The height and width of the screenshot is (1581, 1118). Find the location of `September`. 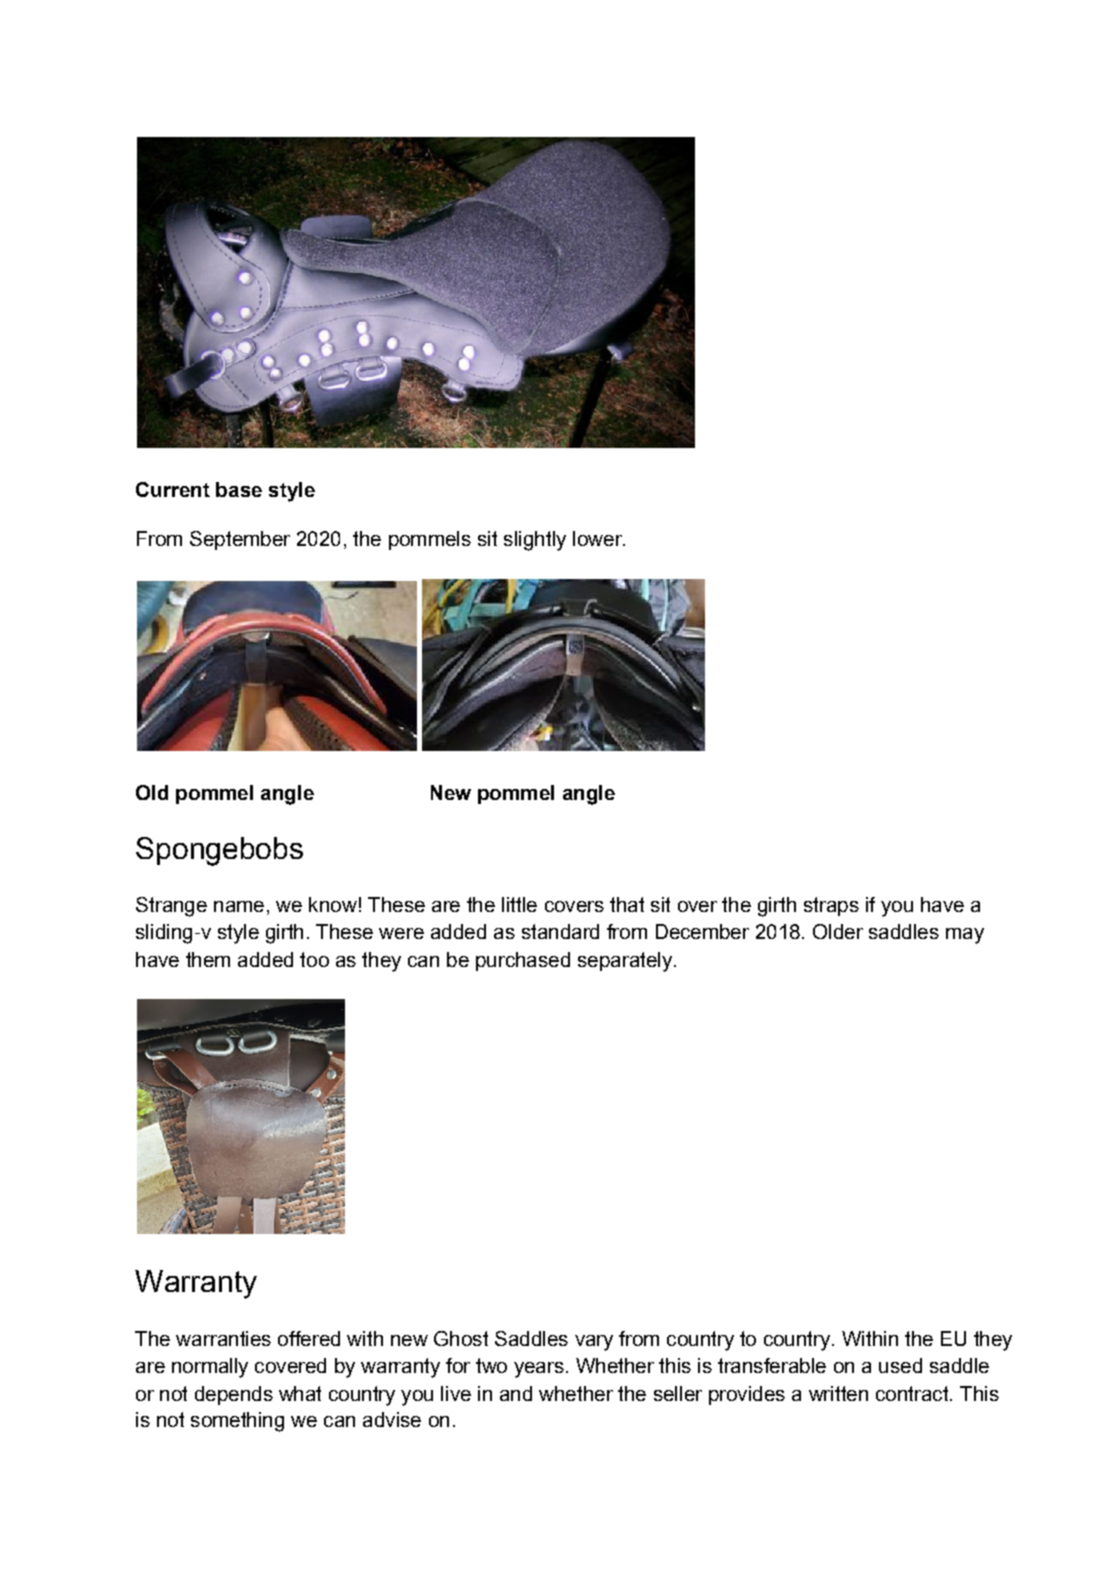

September is located at coordinates (240, 540).
